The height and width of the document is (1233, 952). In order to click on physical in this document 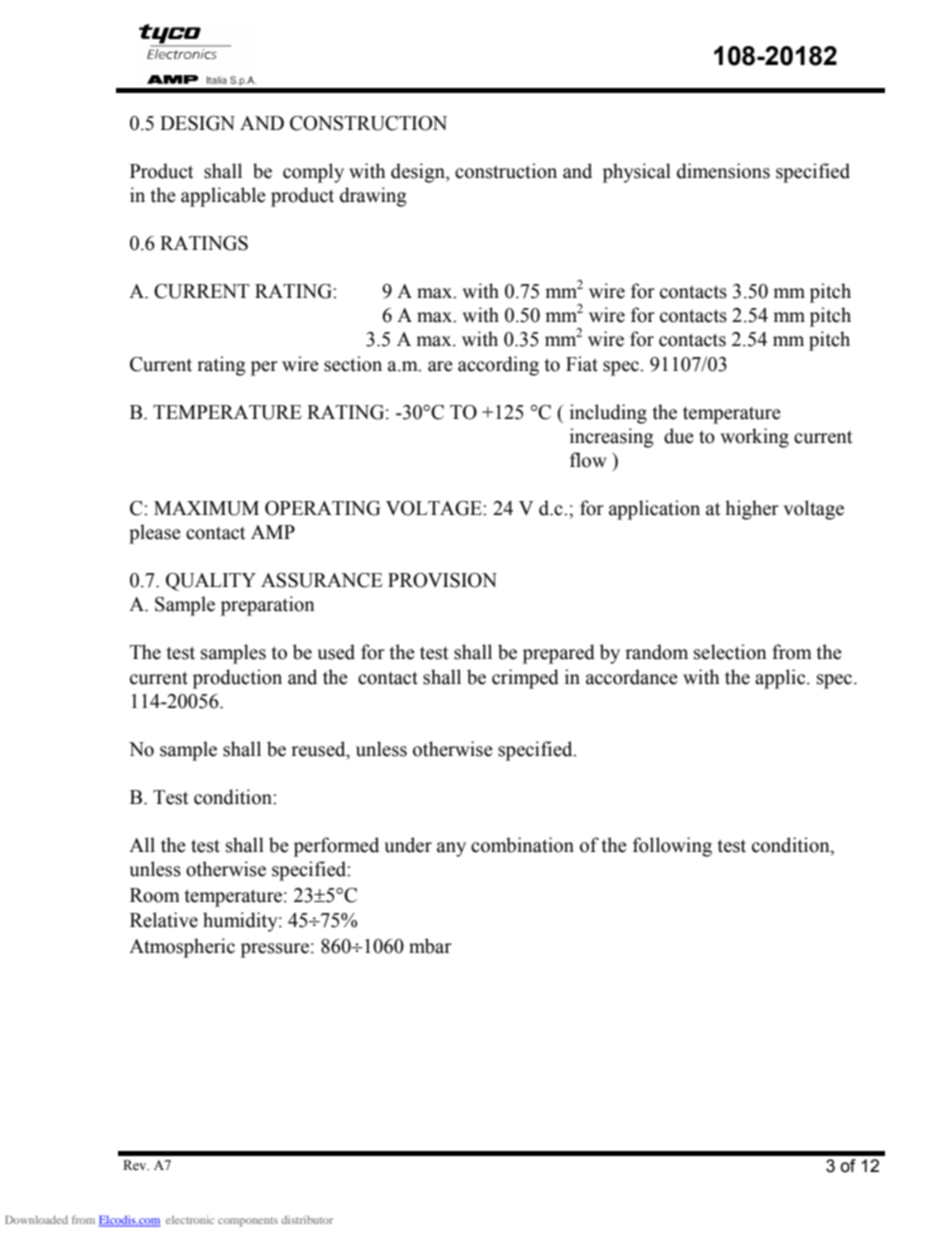, I will do `click(637, 173)`.
